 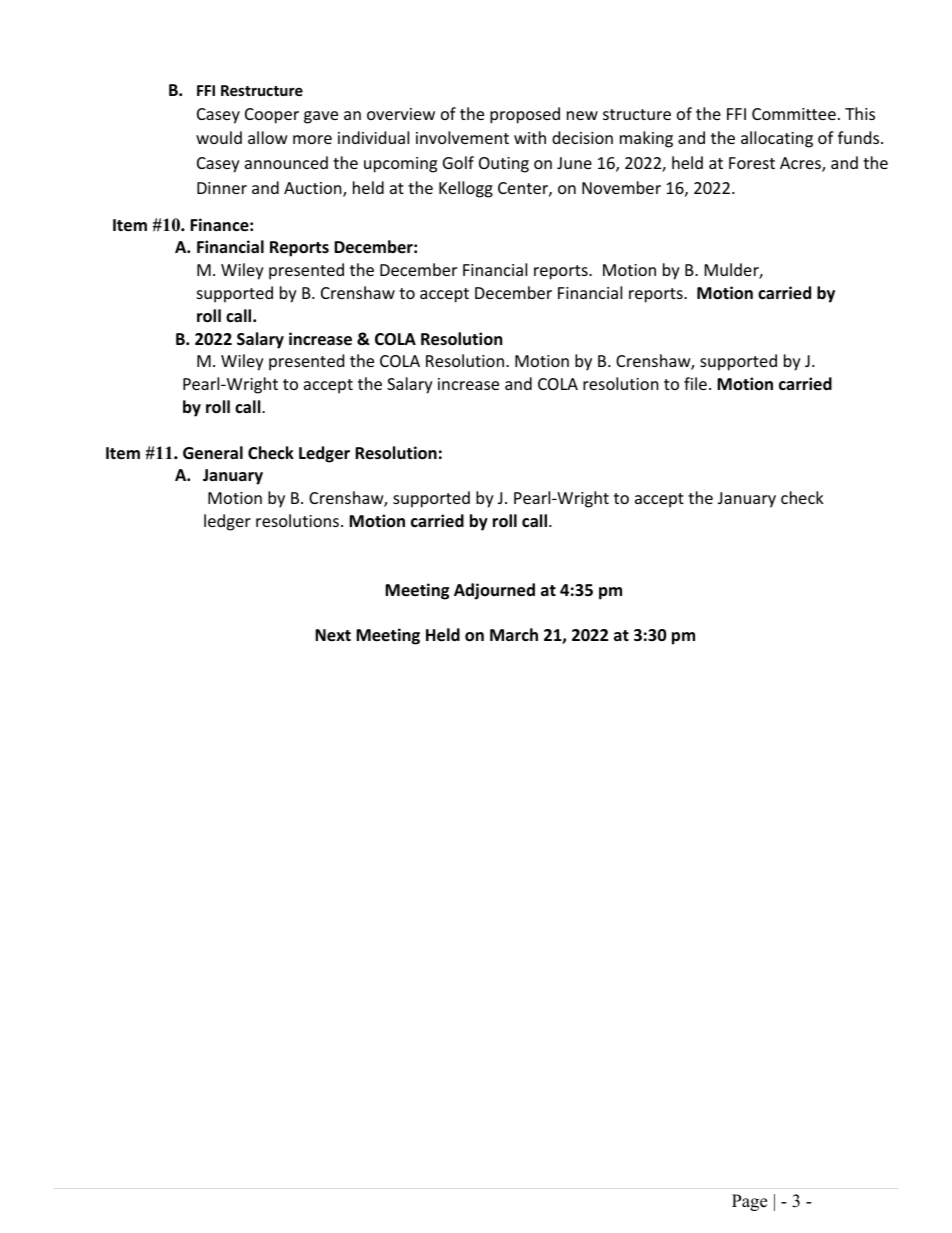 I want to click on June, so click(x=574, y=163).
